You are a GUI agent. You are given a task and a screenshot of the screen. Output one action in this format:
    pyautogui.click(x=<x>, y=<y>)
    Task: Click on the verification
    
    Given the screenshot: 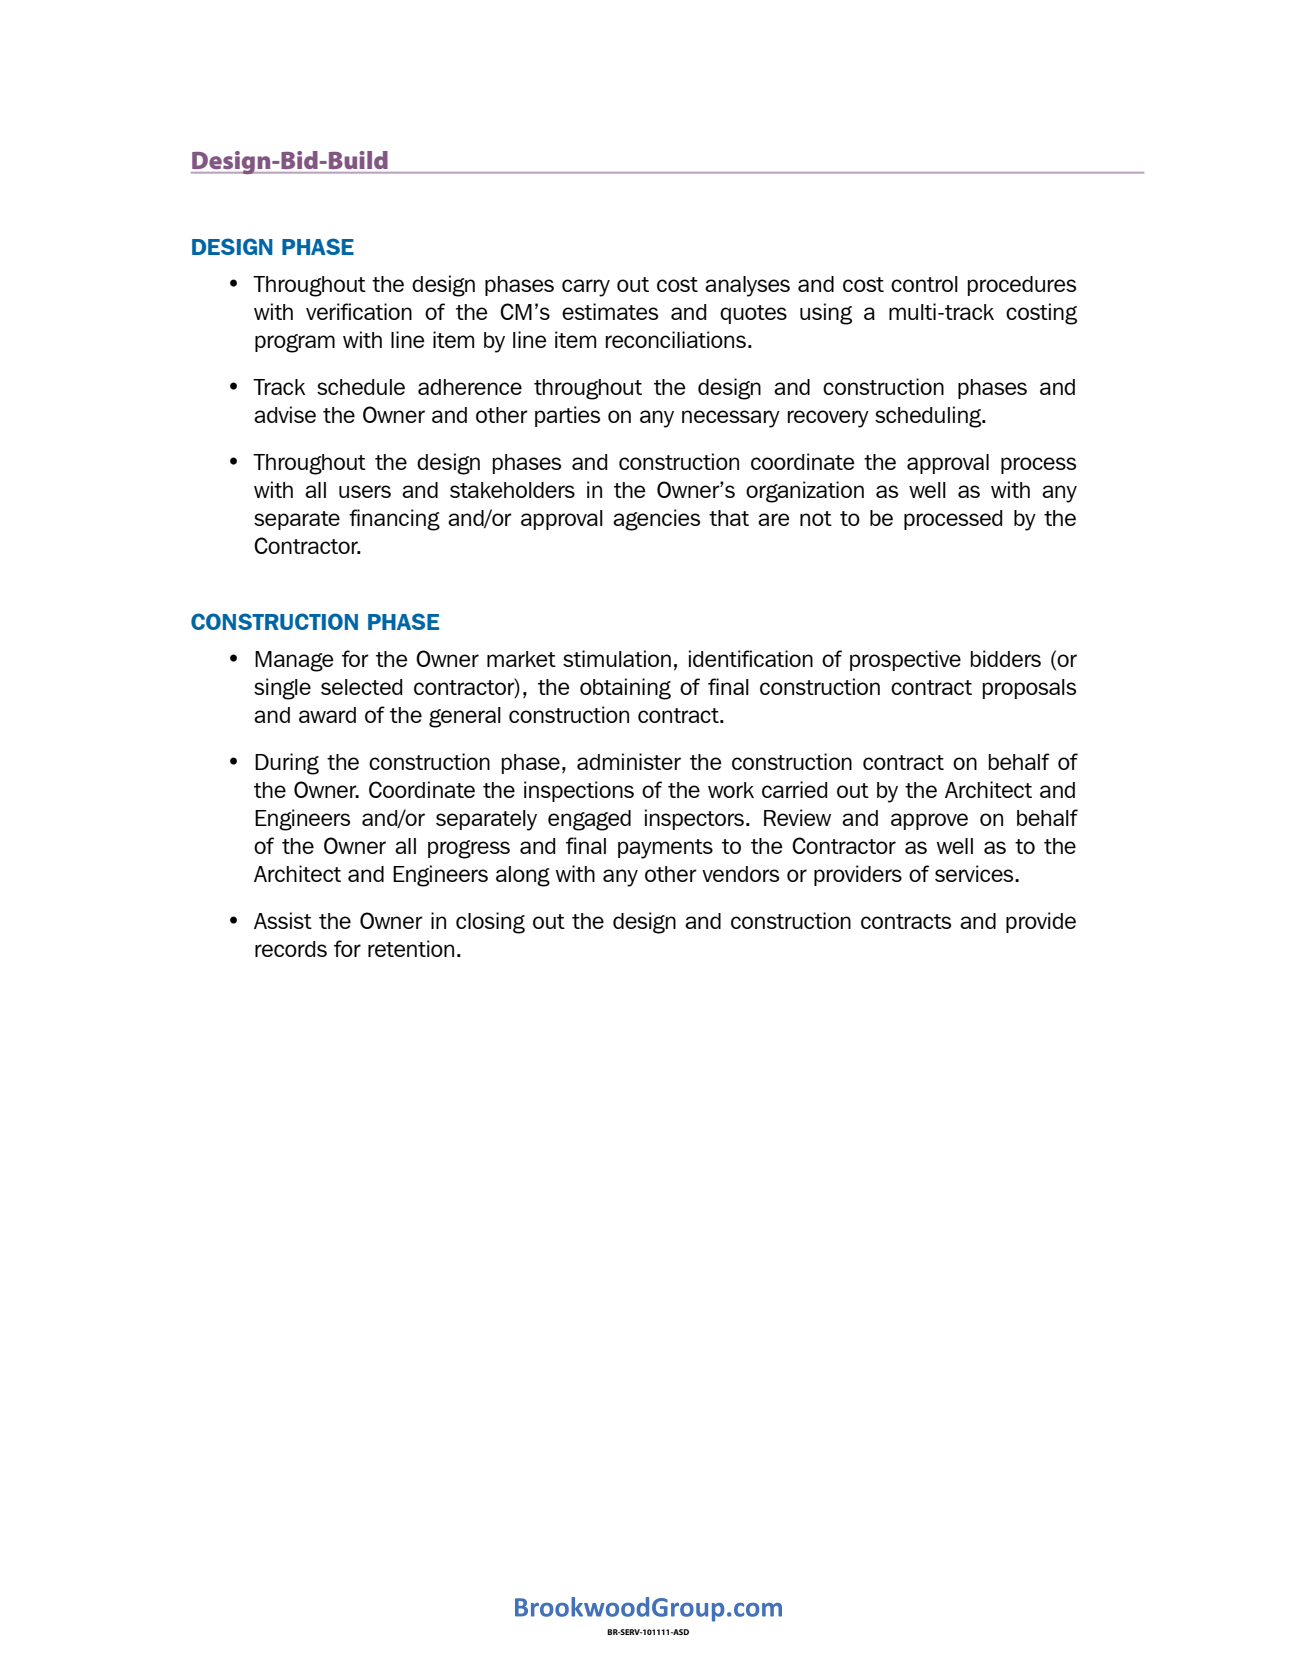 What is the action you would take?
    pyautogui.click(x=359, y=311)
